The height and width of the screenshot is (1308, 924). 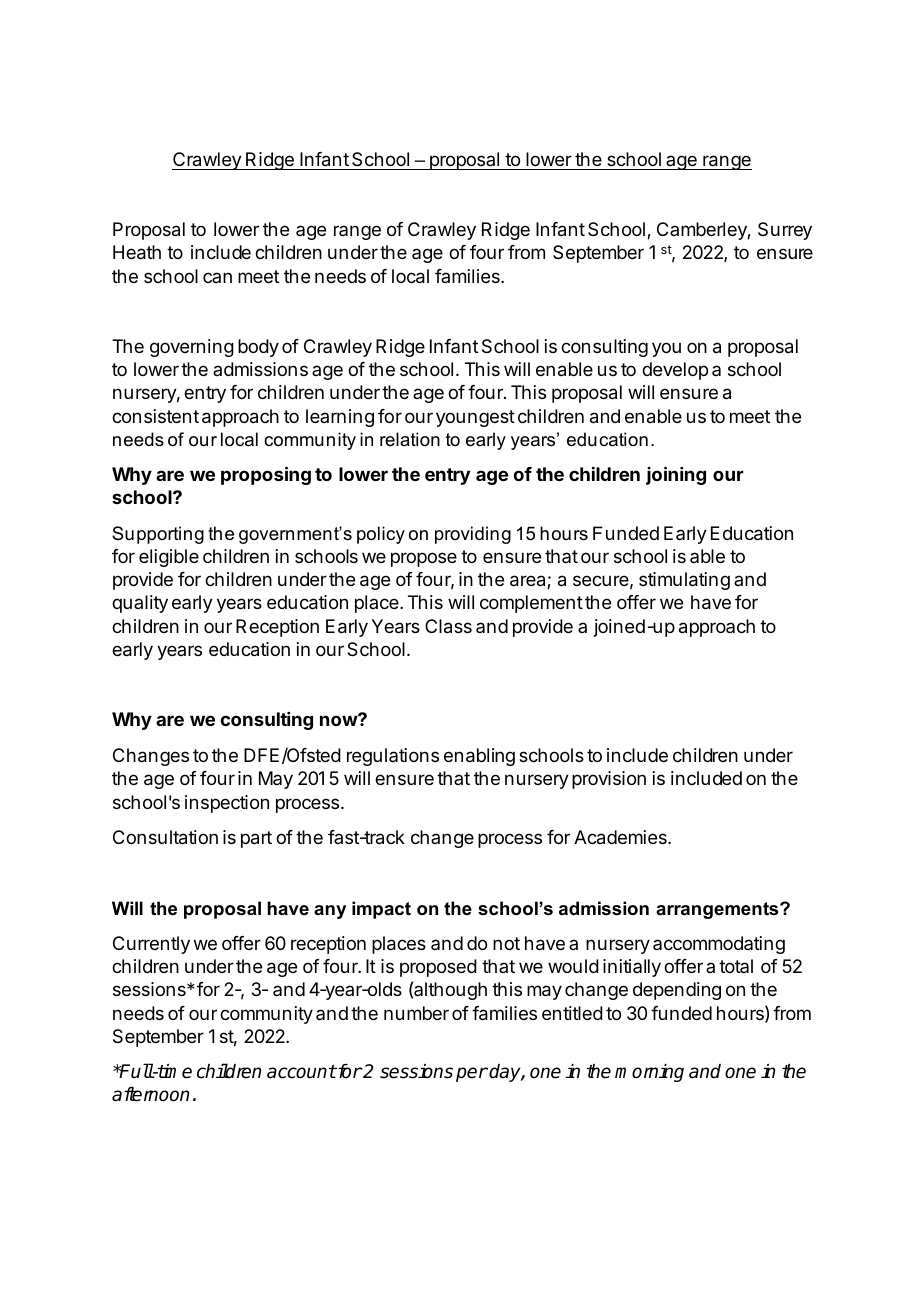 What do you see at coordinates (472, 1074) in the screenshot?
I see `per` at bounding box center [472, 1074].
